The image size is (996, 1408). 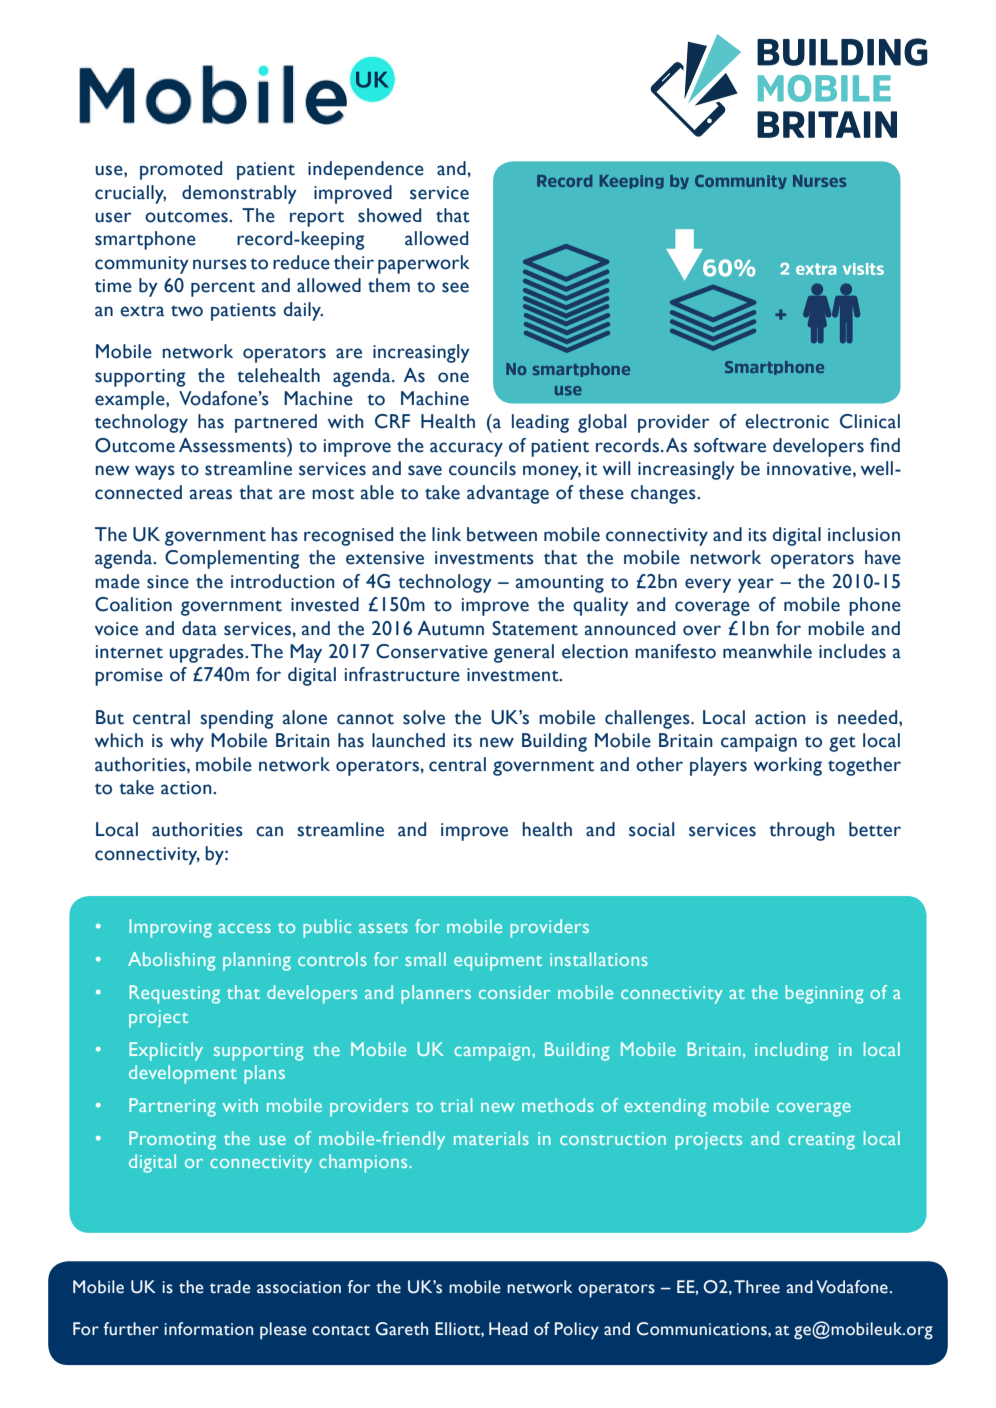 What do you see at coordinates (230, 1287) in the screenshot?
I see `trade` at bounding box center [230, 1287].
